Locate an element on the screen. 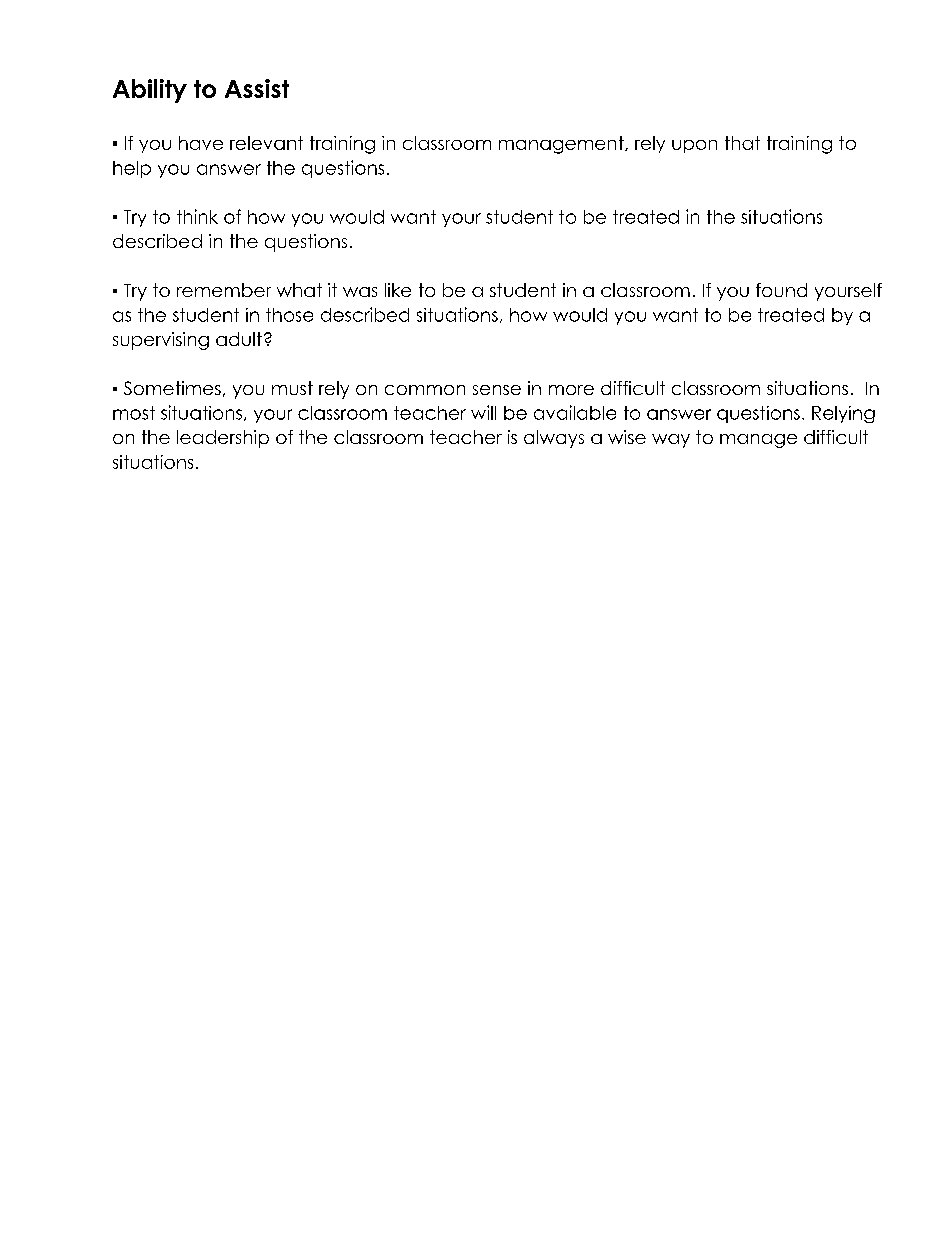  upon is located at coordinates (694, 146).
